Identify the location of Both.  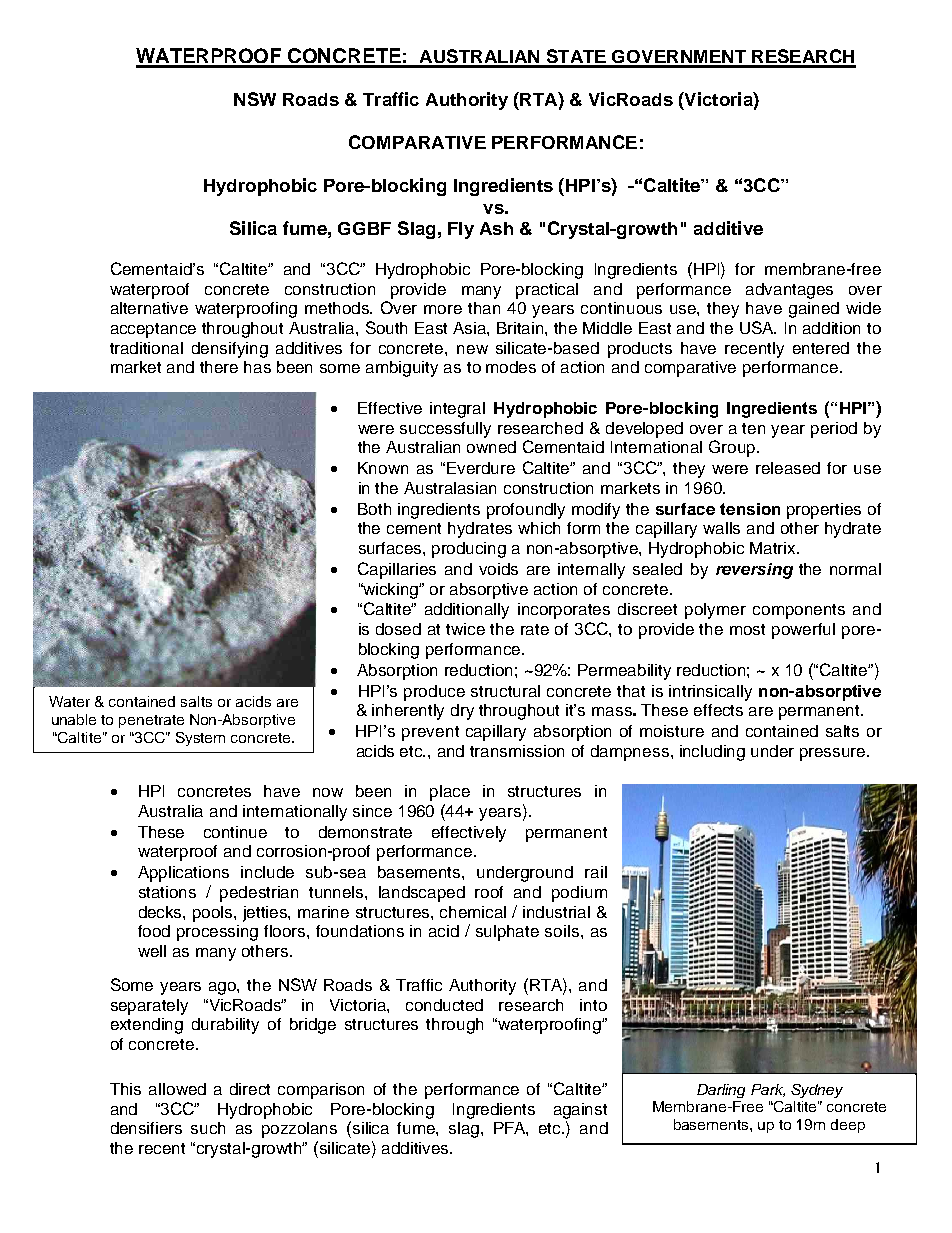
(374, 509).
